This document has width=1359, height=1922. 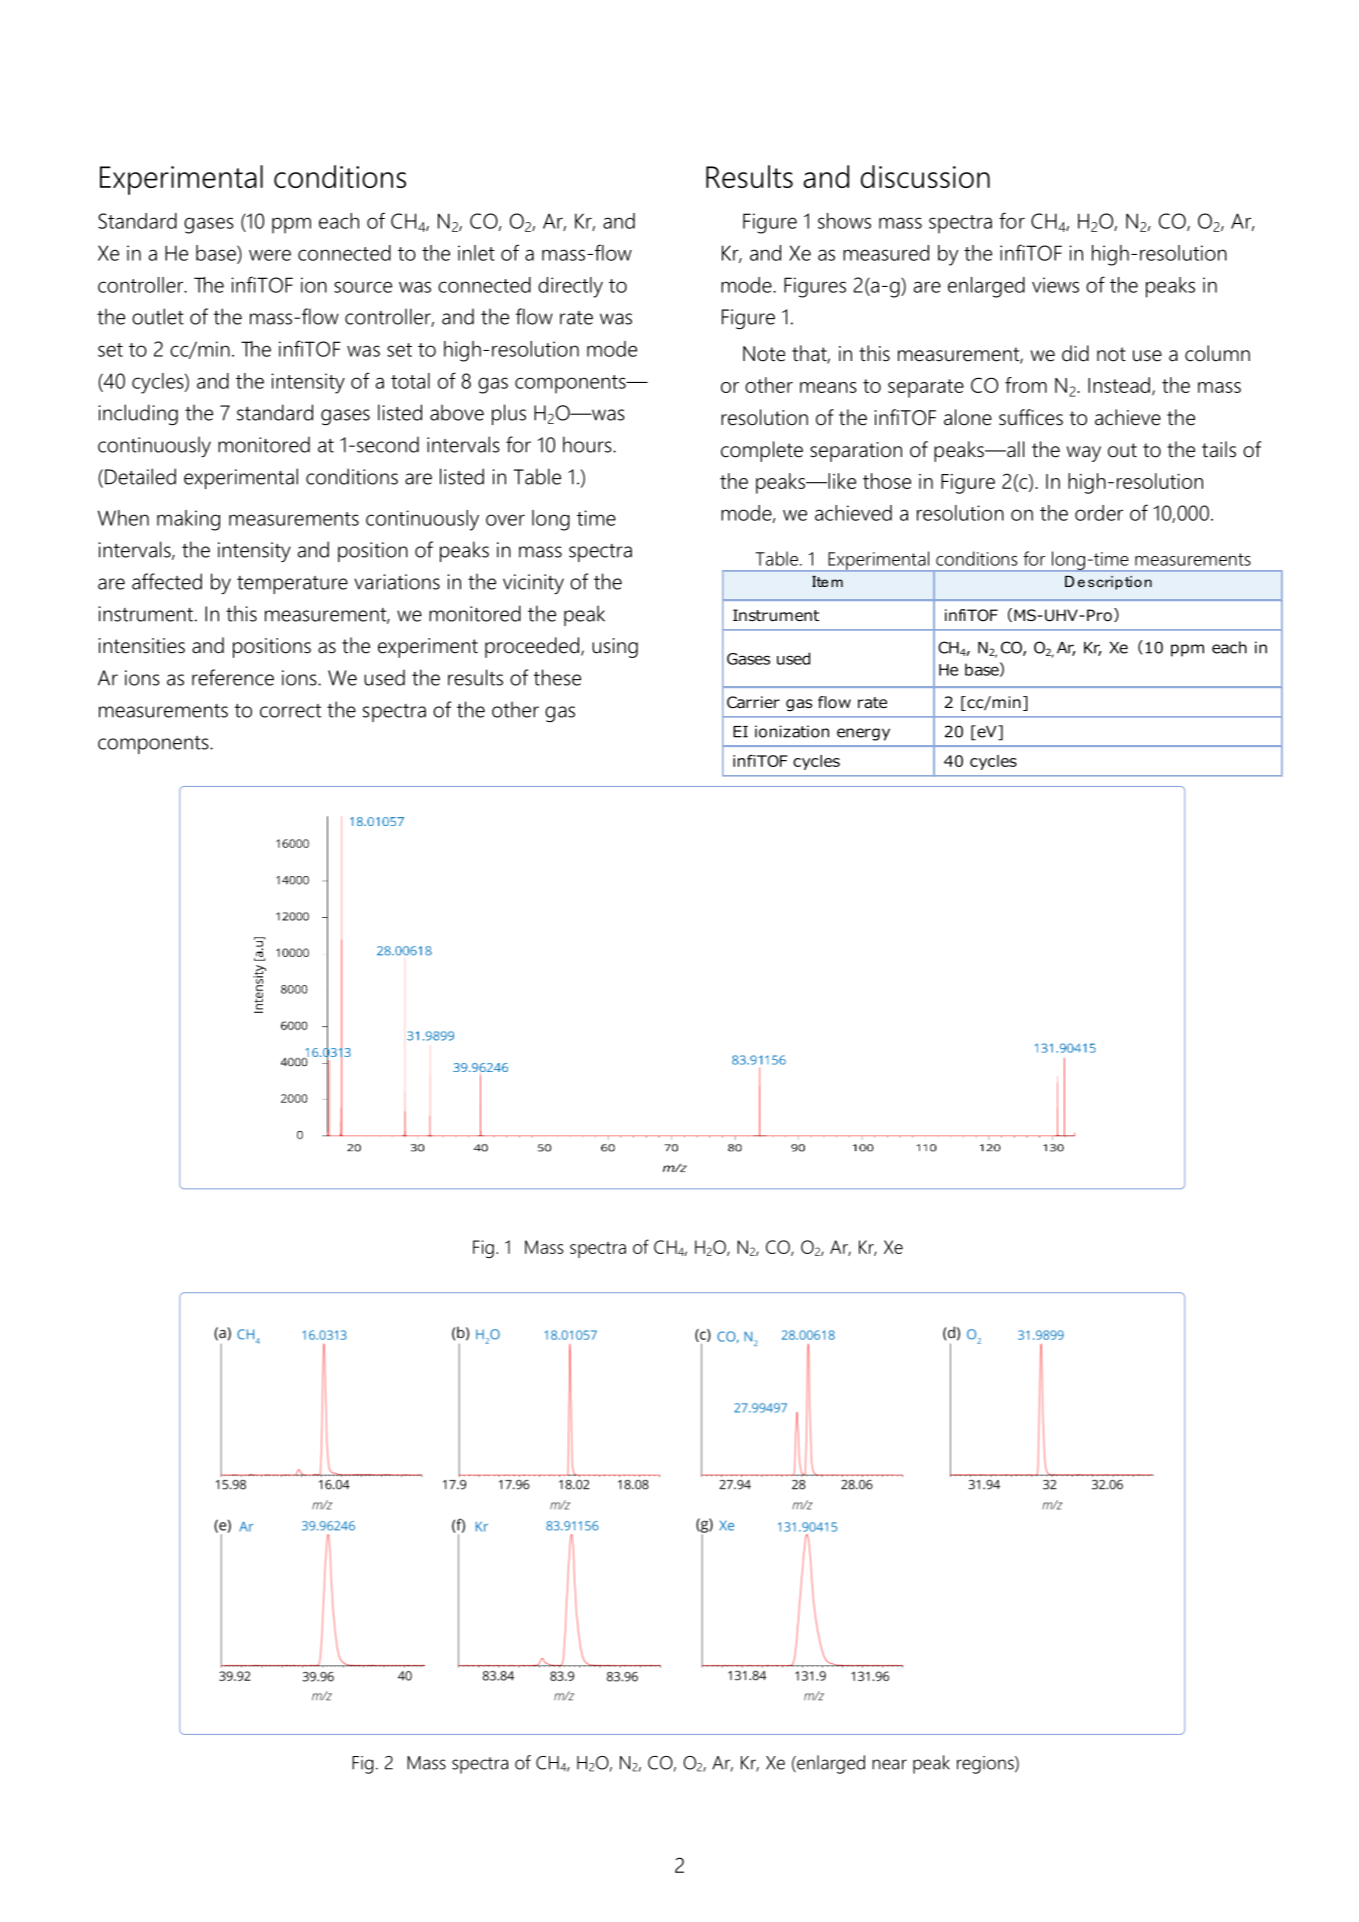 What do you see at coordinates (863, 734) in the document?
I see `energy` at bounding box center [863, 734].
